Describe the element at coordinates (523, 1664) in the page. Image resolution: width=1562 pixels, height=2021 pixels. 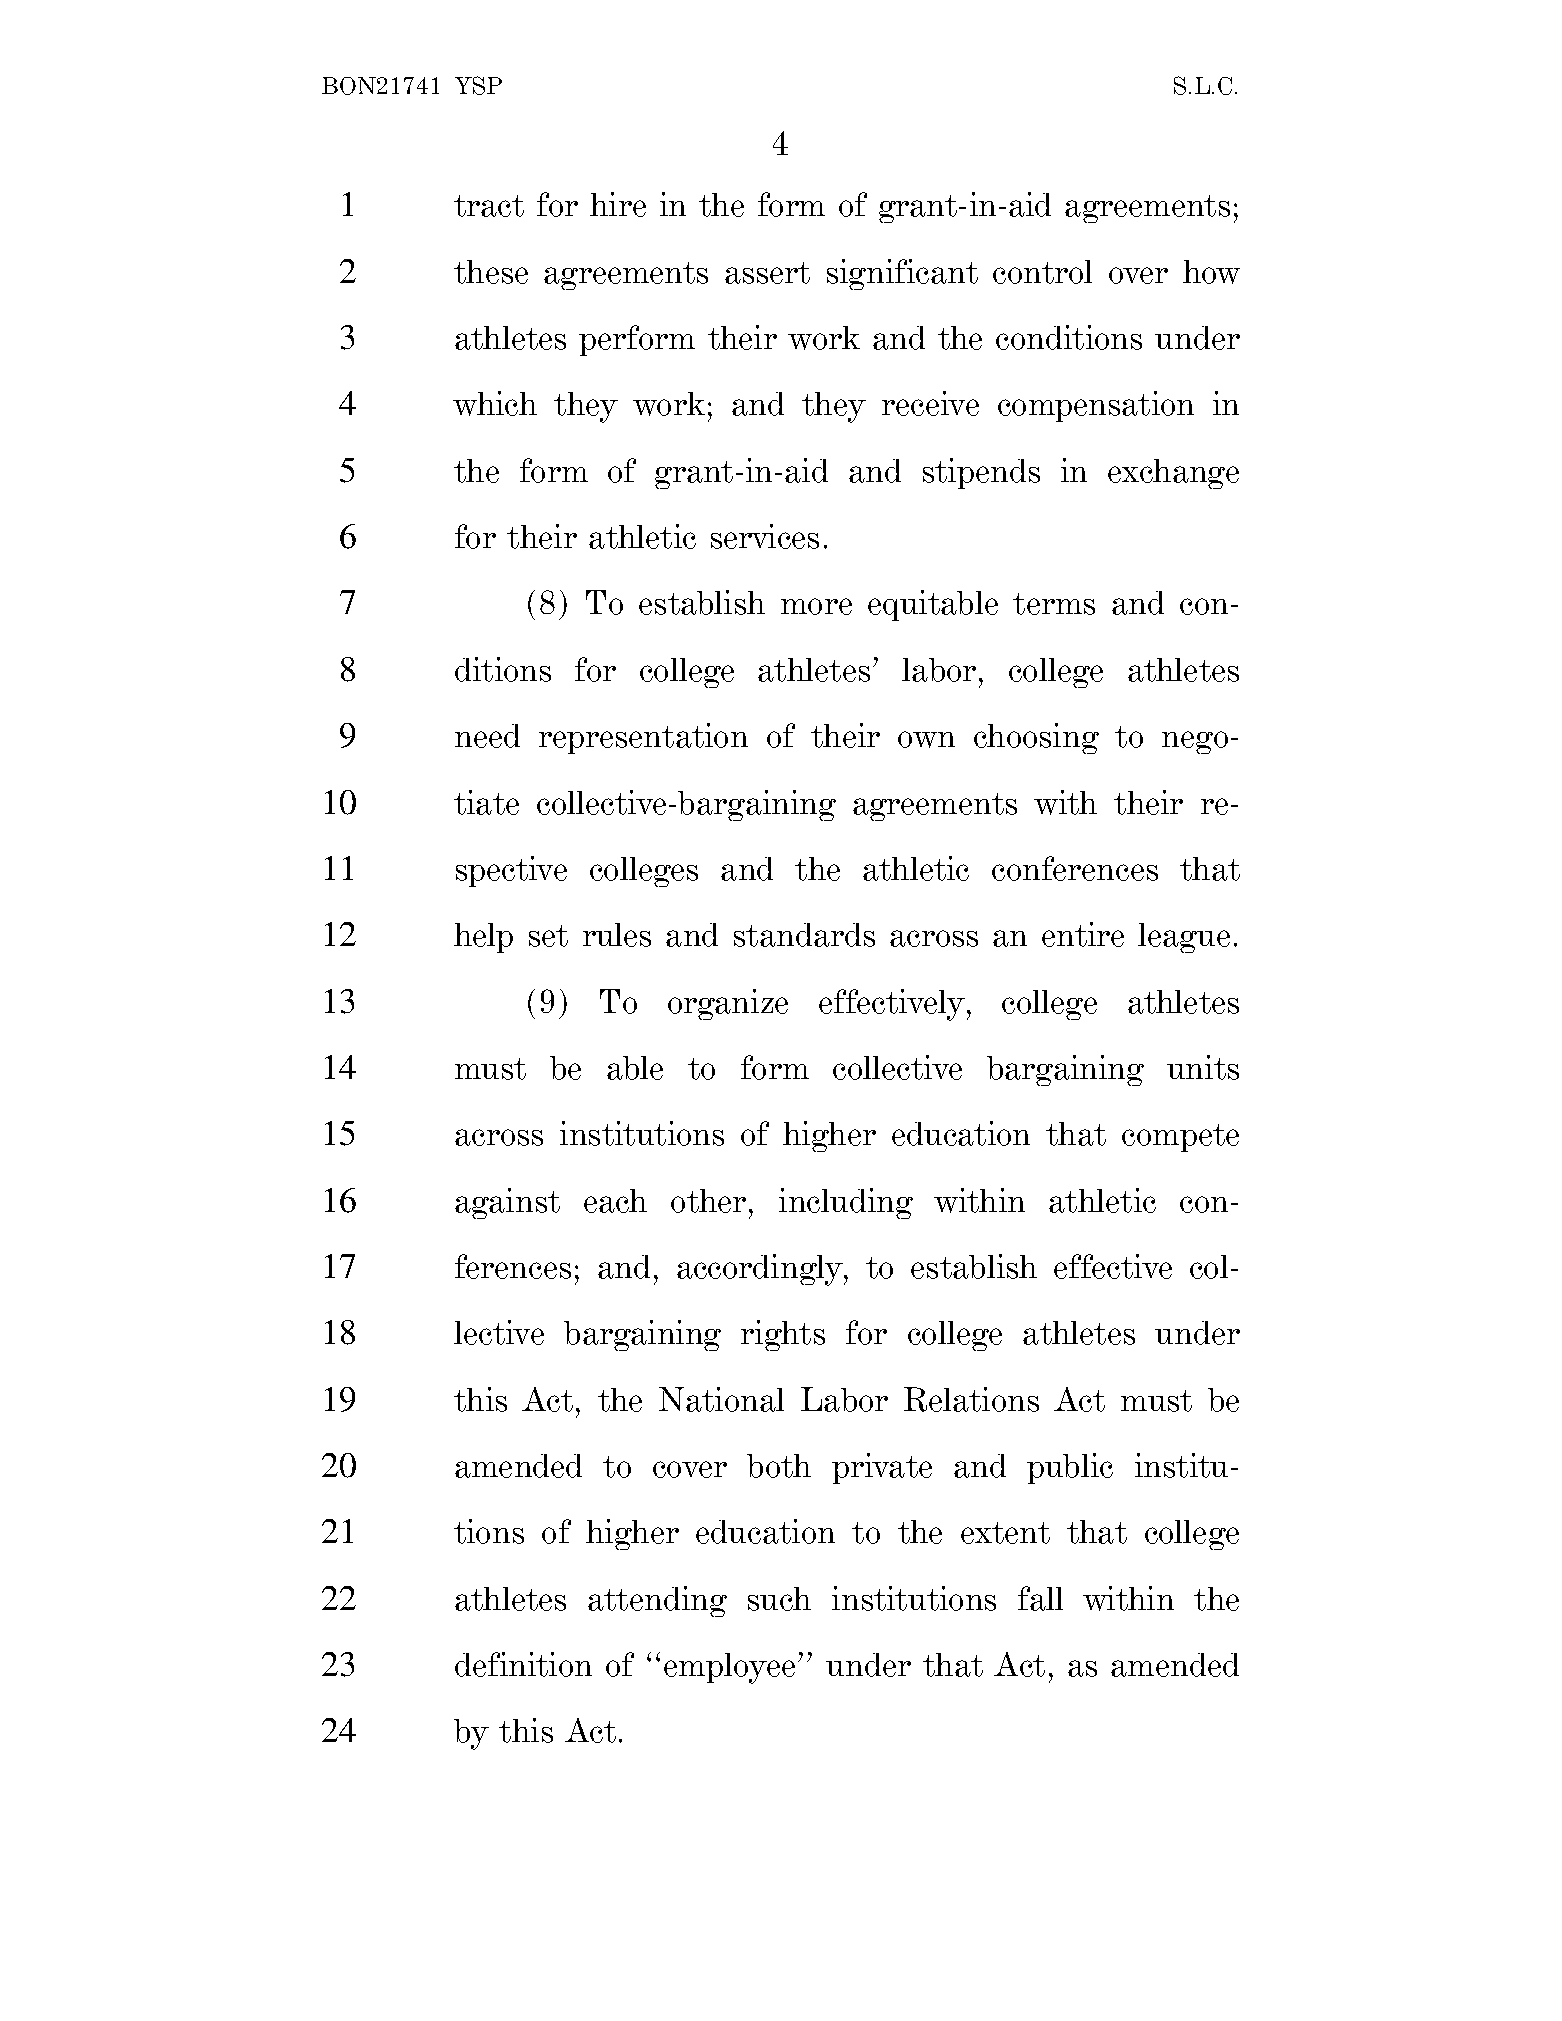
I see `definition` at that location.
